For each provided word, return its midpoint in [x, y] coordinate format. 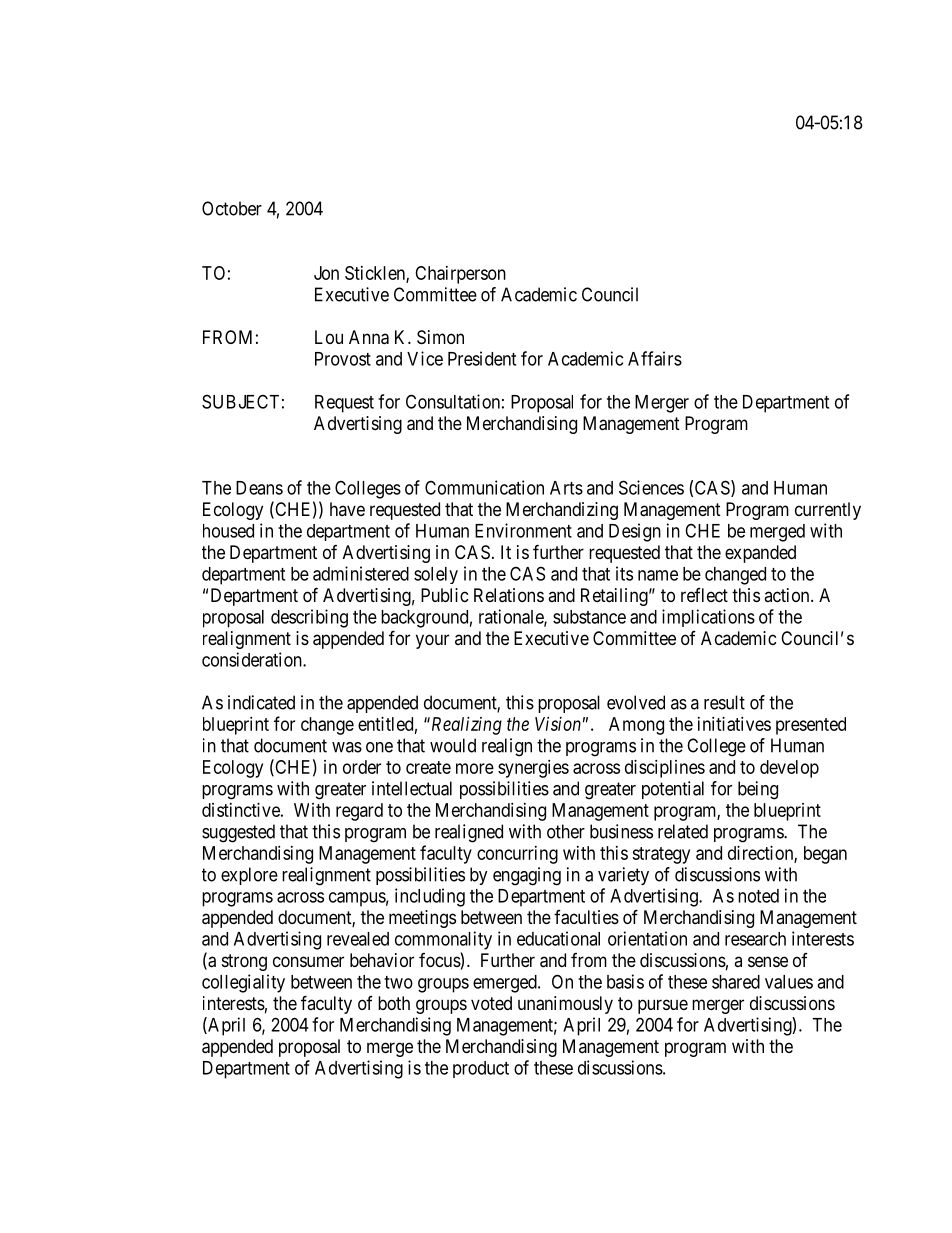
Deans [259, 488]
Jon [326, 273]
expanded [760, 554]
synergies [533, 769]
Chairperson [460, 275]
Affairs [655, 358]
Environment [523, 530]
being [758, 790]
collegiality [243, 983]
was [347, 747]
